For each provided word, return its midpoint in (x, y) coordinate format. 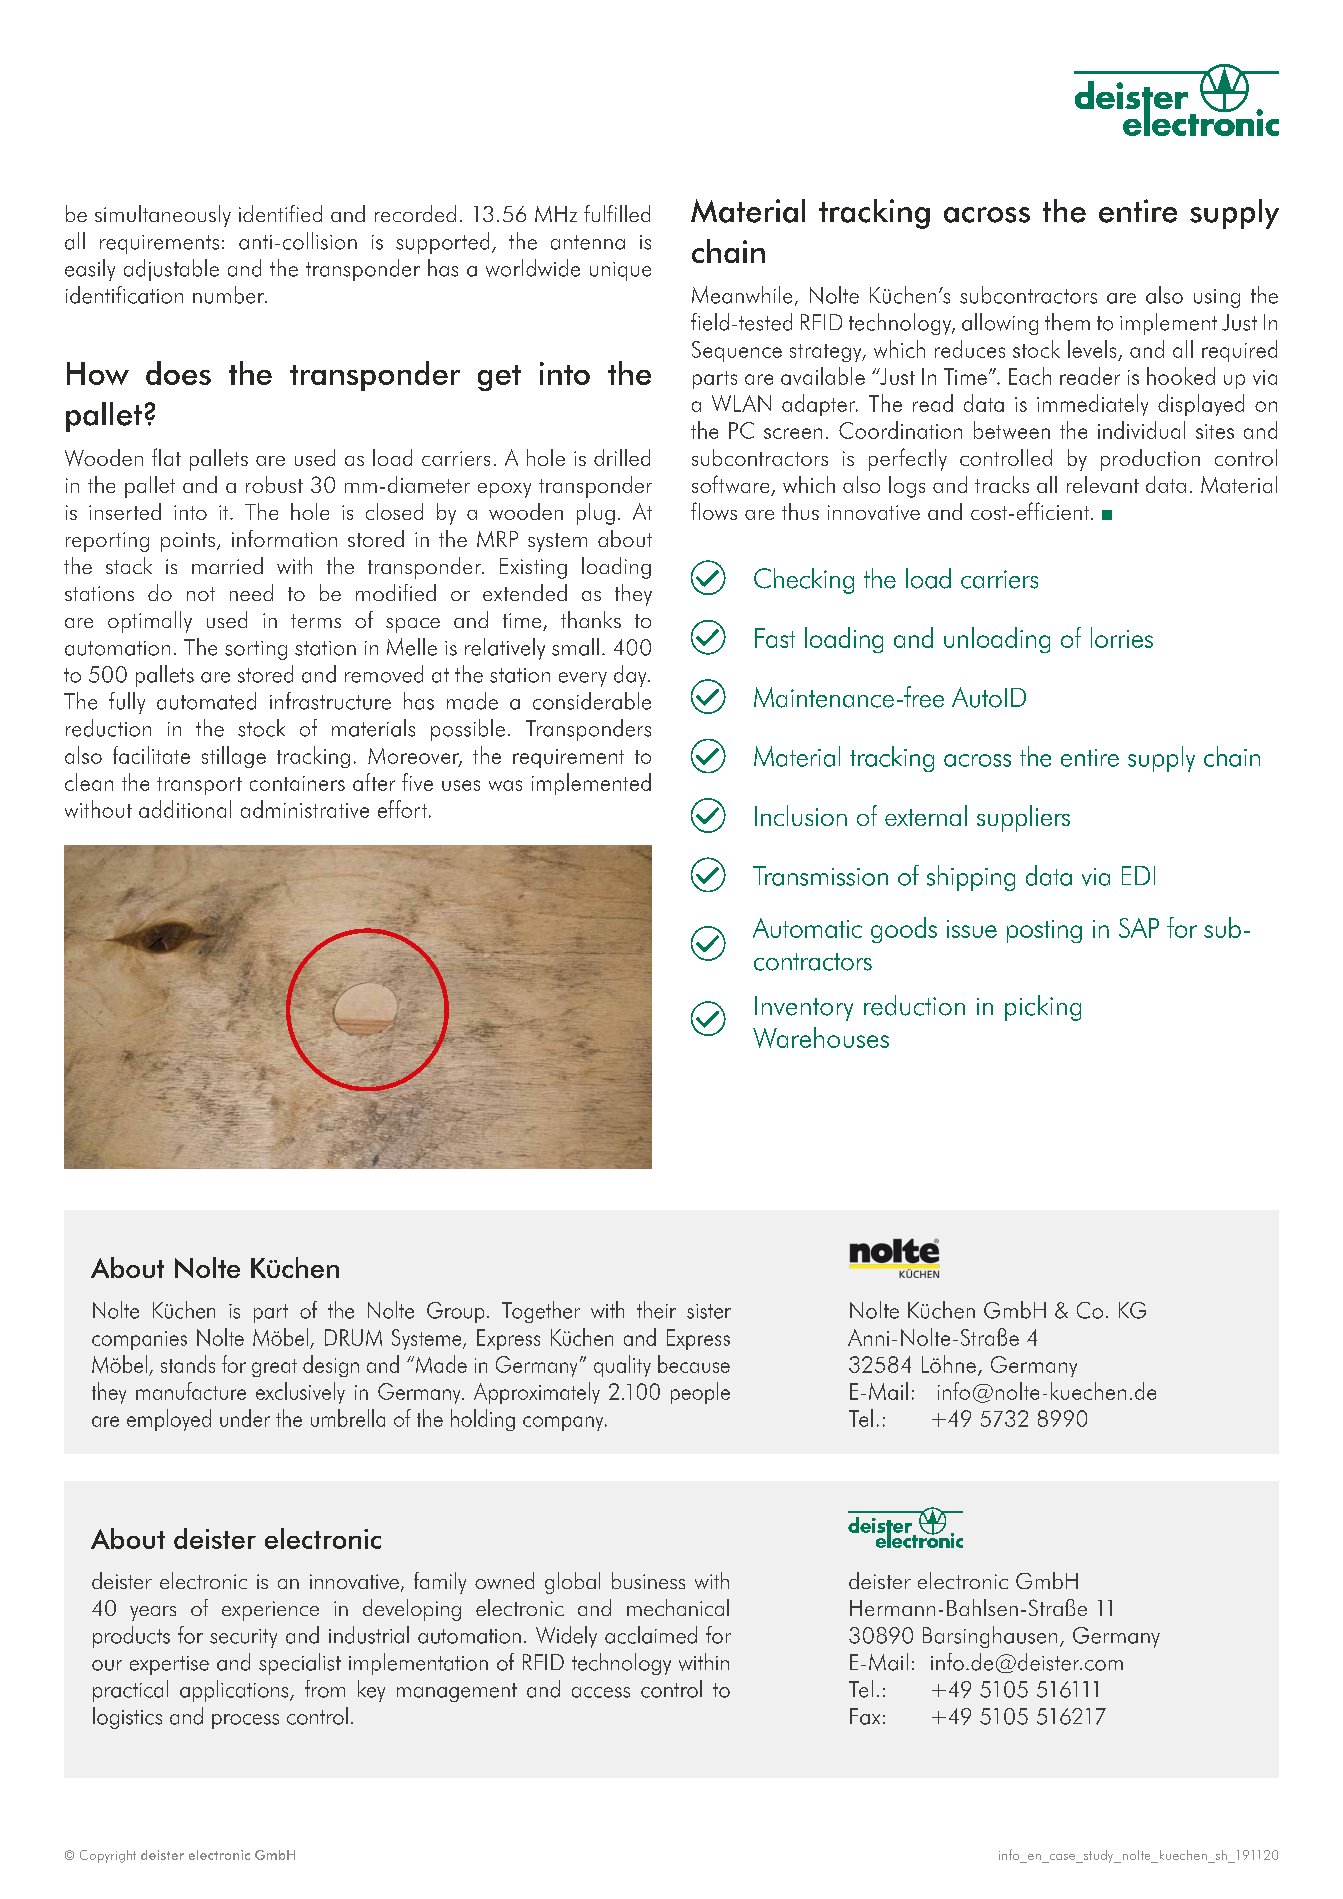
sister (709, 1311)
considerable (592, 701)
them (1067, 322)
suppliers (1023, 818)
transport (199, 786)
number (230, 295)
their (656, 1310)
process (245, 1721)
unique (620, 271)
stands (188, 1364)
